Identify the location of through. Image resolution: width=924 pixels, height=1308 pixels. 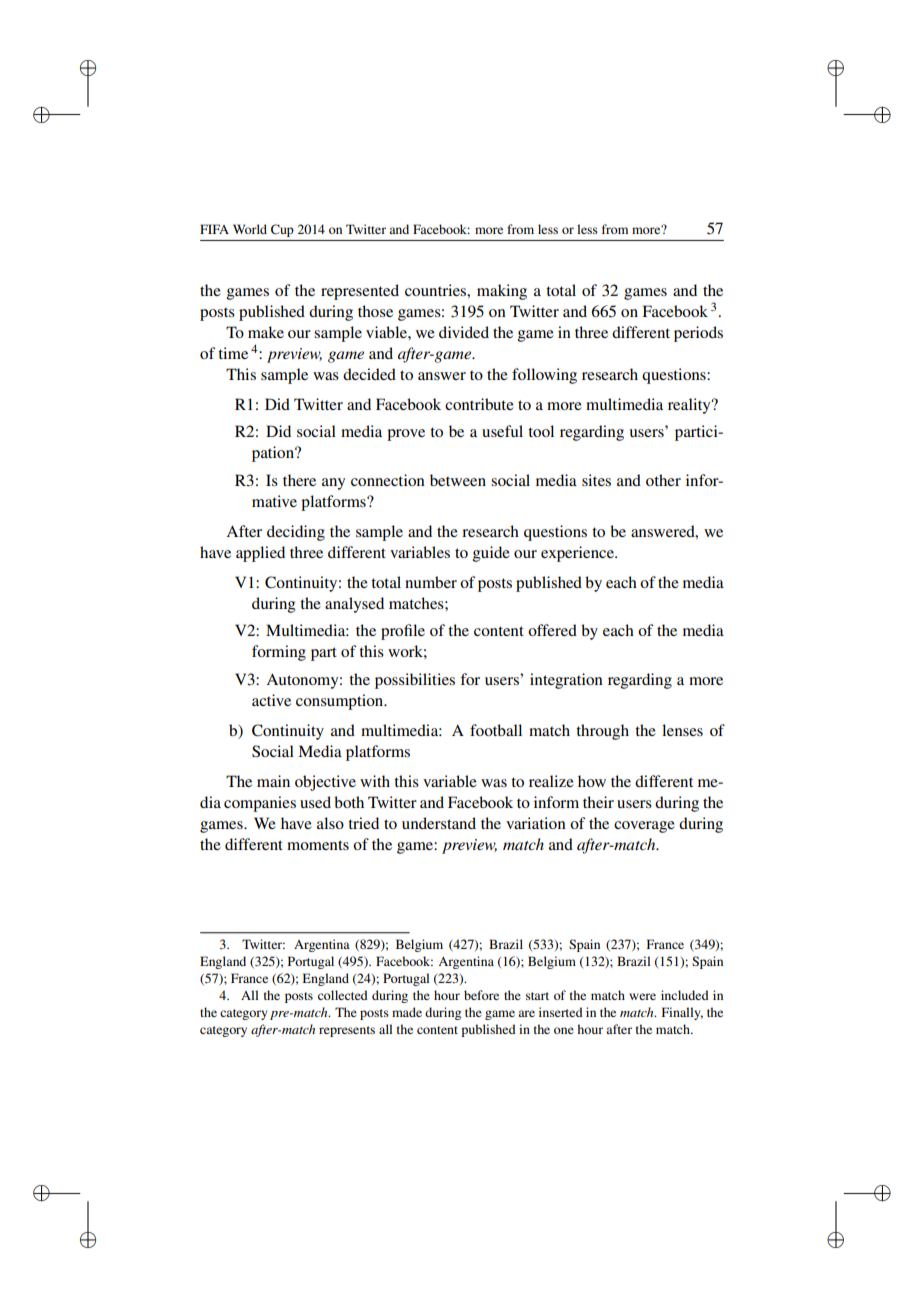
(602, 732).
